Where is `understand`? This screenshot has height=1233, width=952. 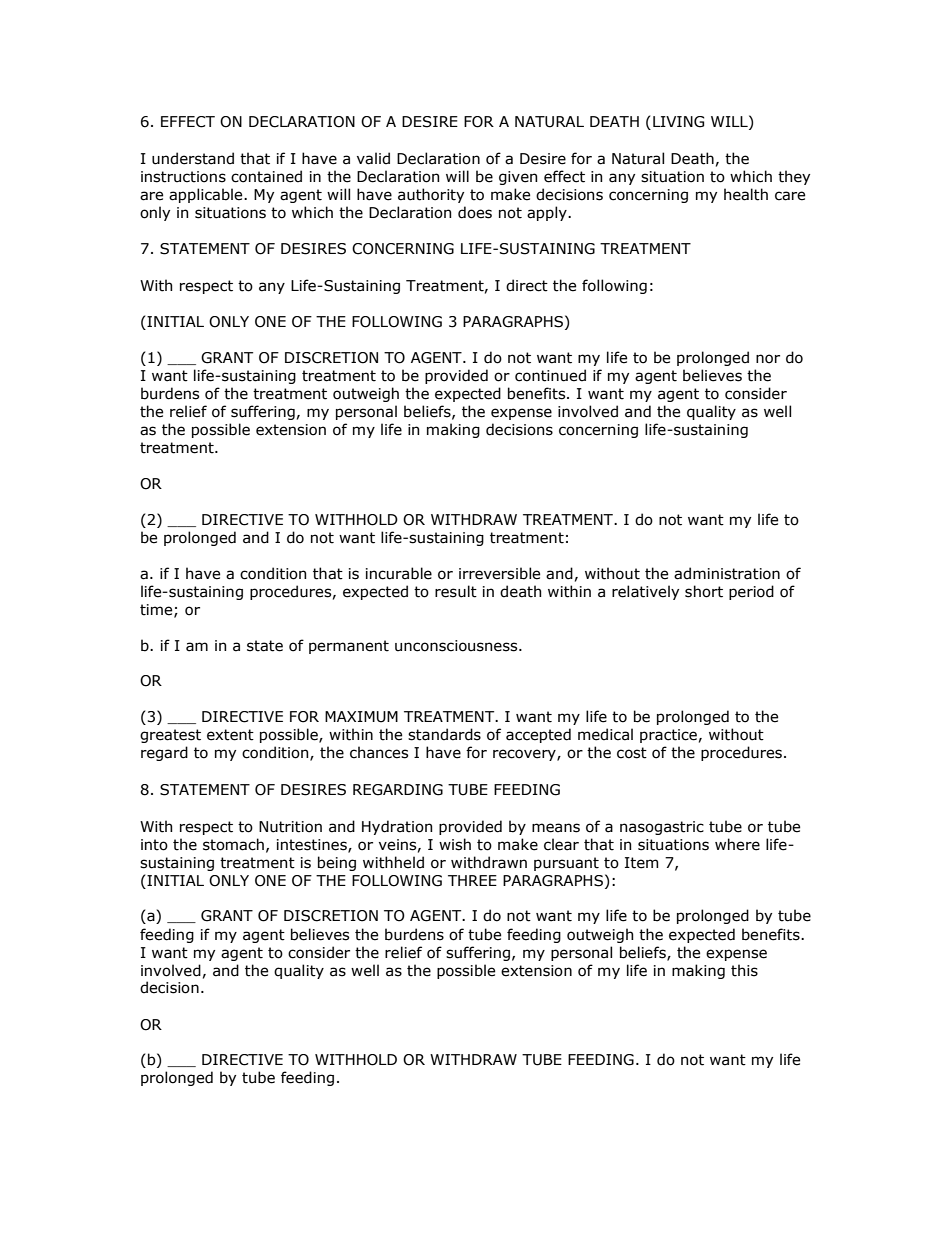 understand is located at coordinates (193, 158).
